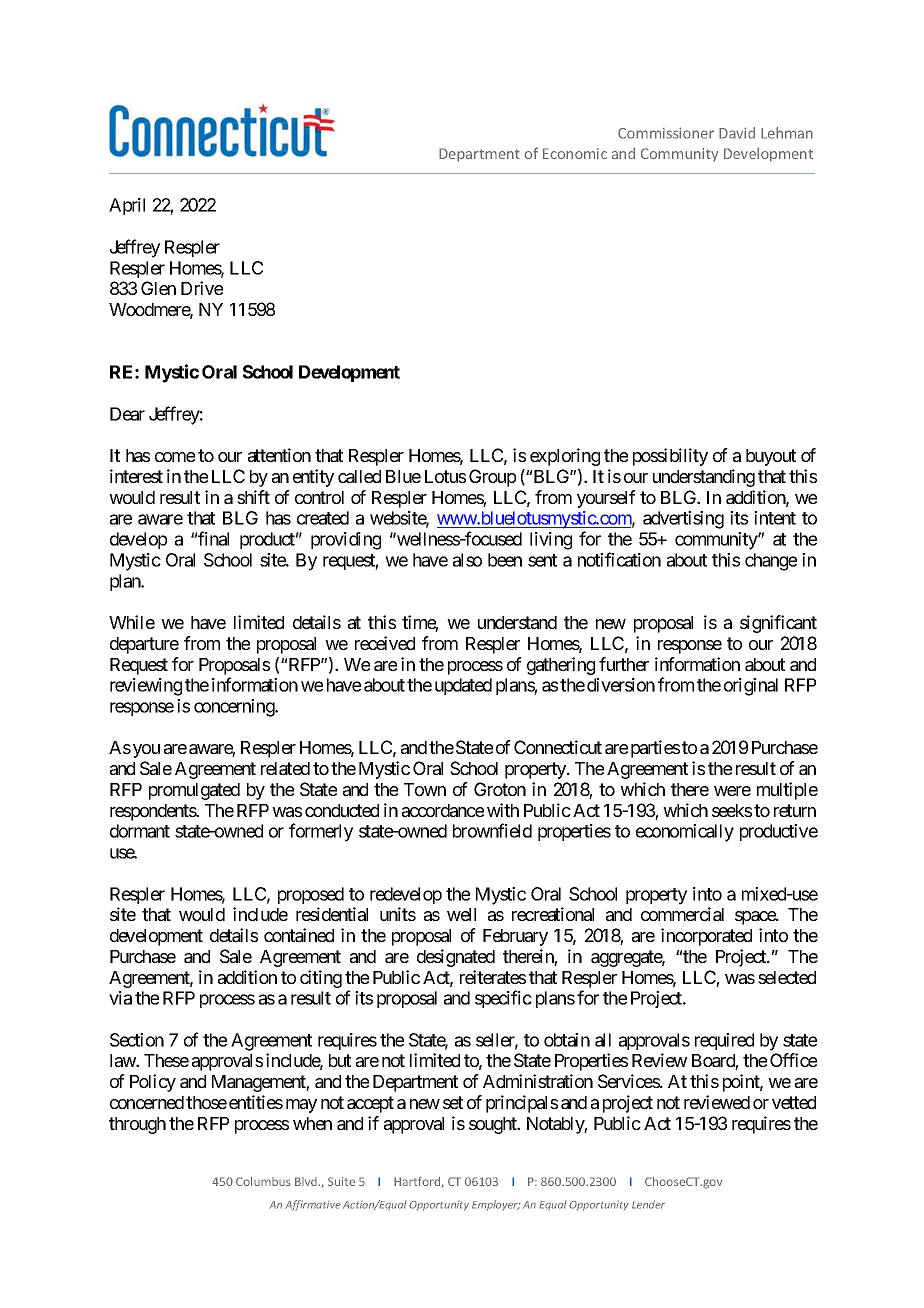  I want to click on accordance, so click(443, 810).
